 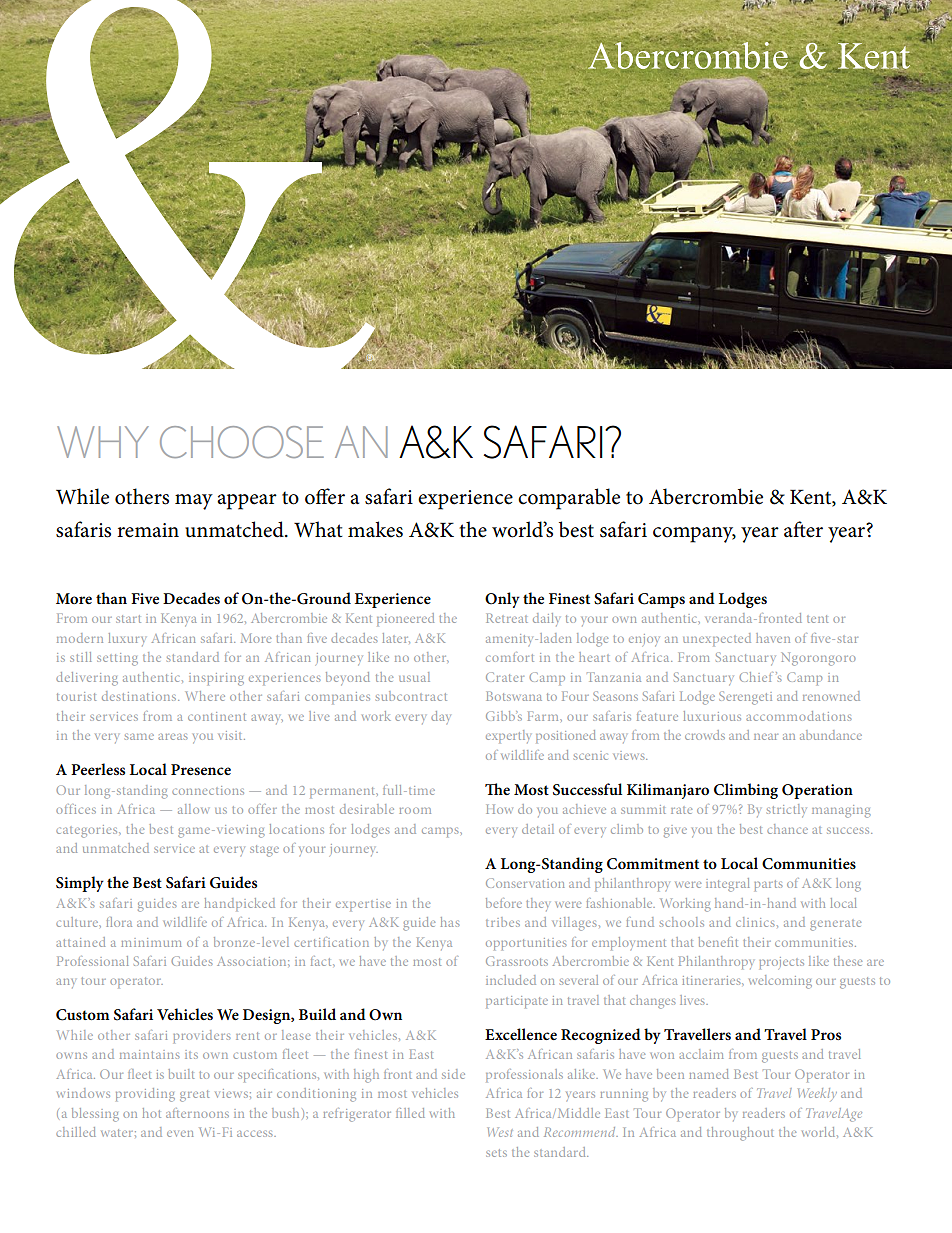 What do you see at coordinates (694, 535) in the screenshot?
I see `company` at bounding box center [694, 535].
